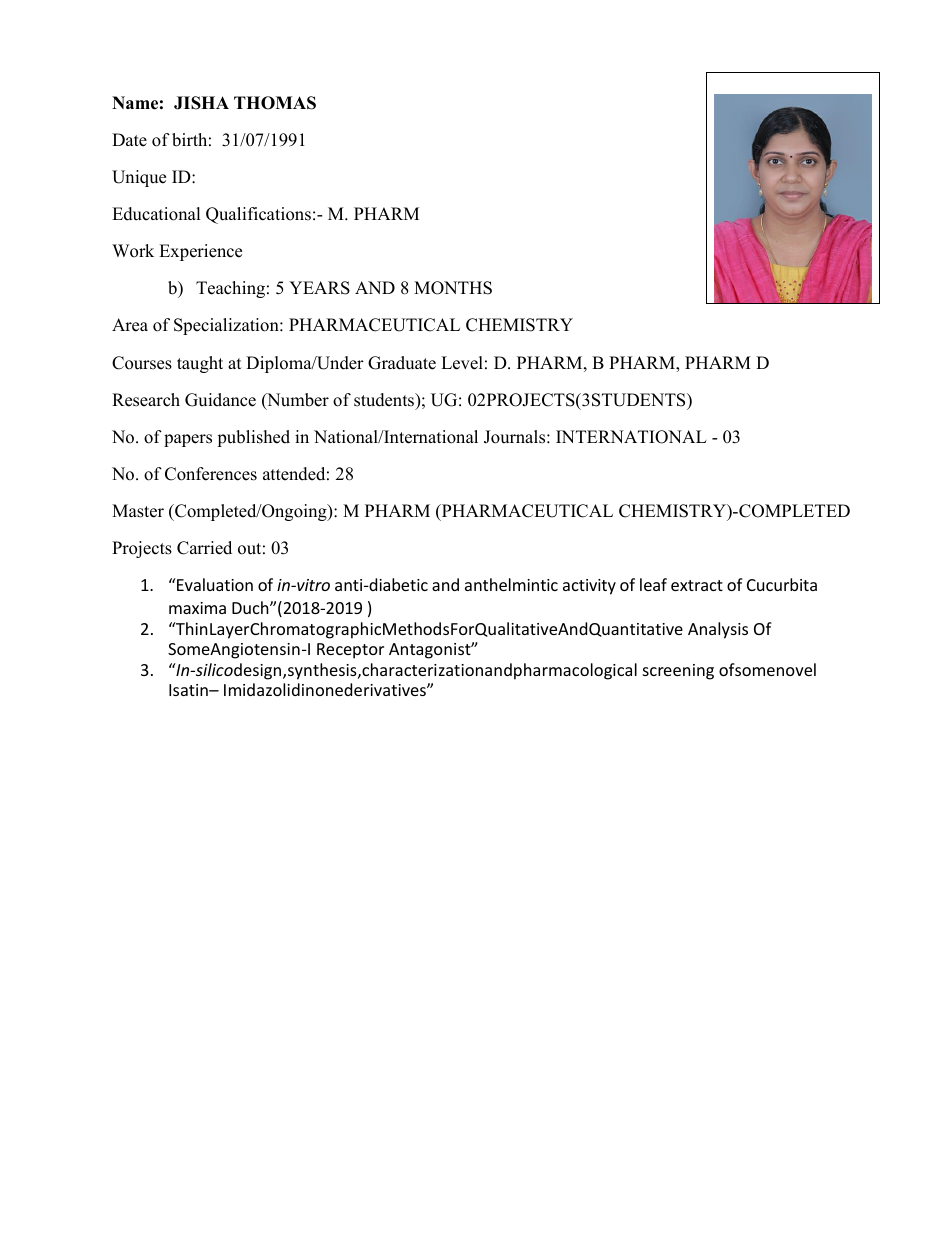 Image resolution: width=952 pixels, height=1233 pixels. I want to click on THOMAS, so click(275, 103).
